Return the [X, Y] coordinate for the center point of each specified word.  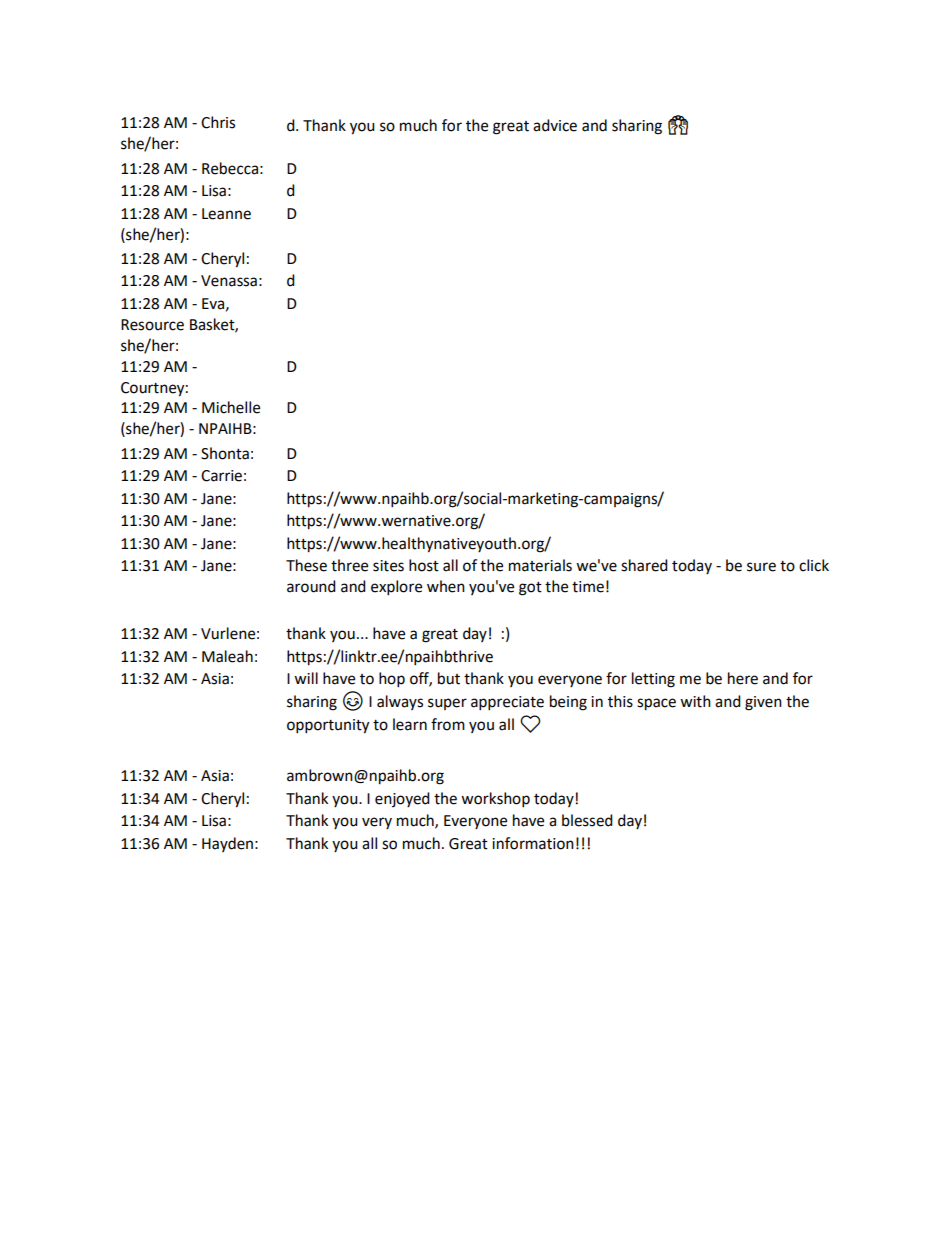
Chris [218, 122]
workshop [495, 800]
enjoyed [402, 799]
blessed [587, 820]
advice [555, 125]
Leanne [226, 214]
